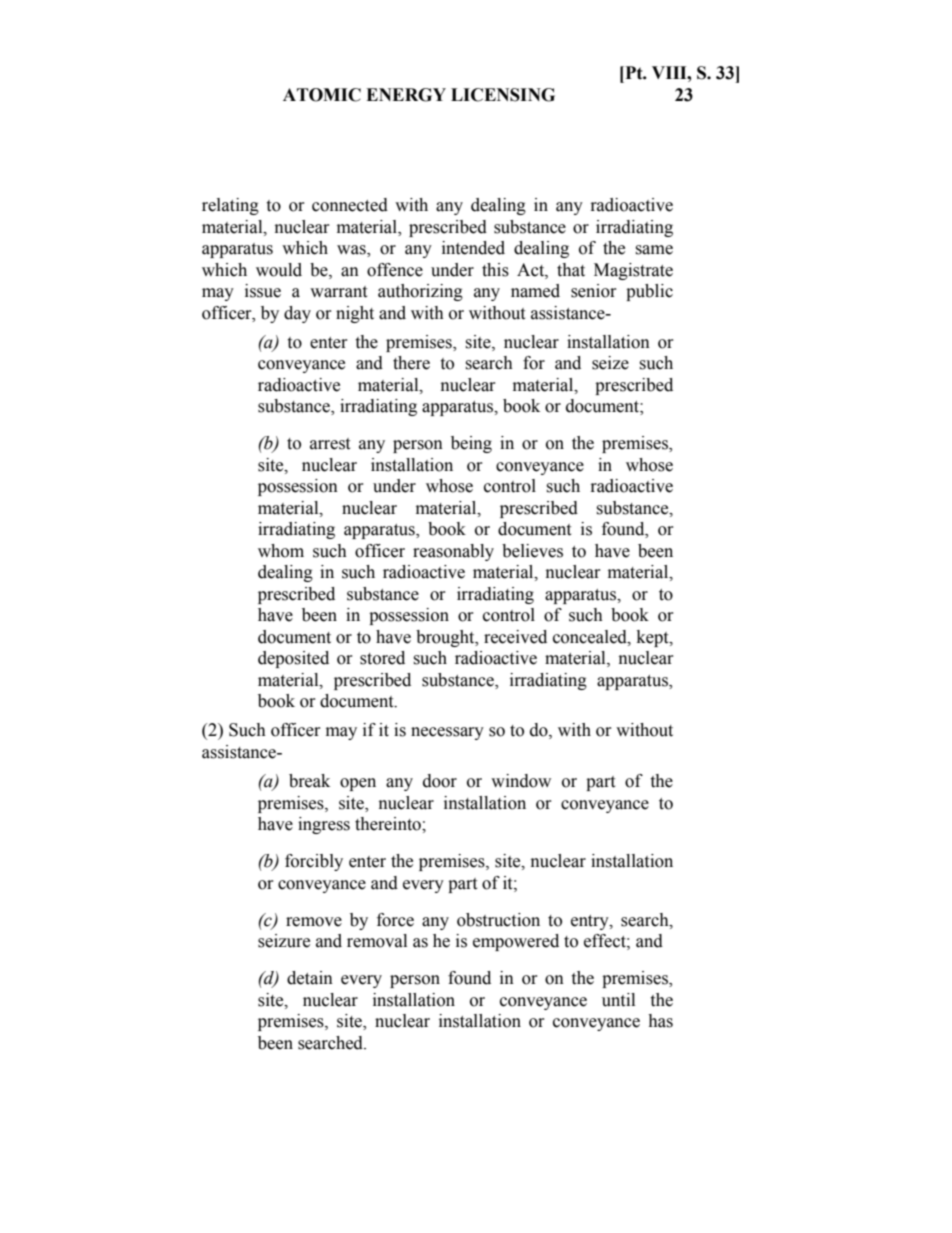 The height and width of the image is (1233, 952). Describe the element at coordinates (521, 781) in the image. I see `window` at that location.
